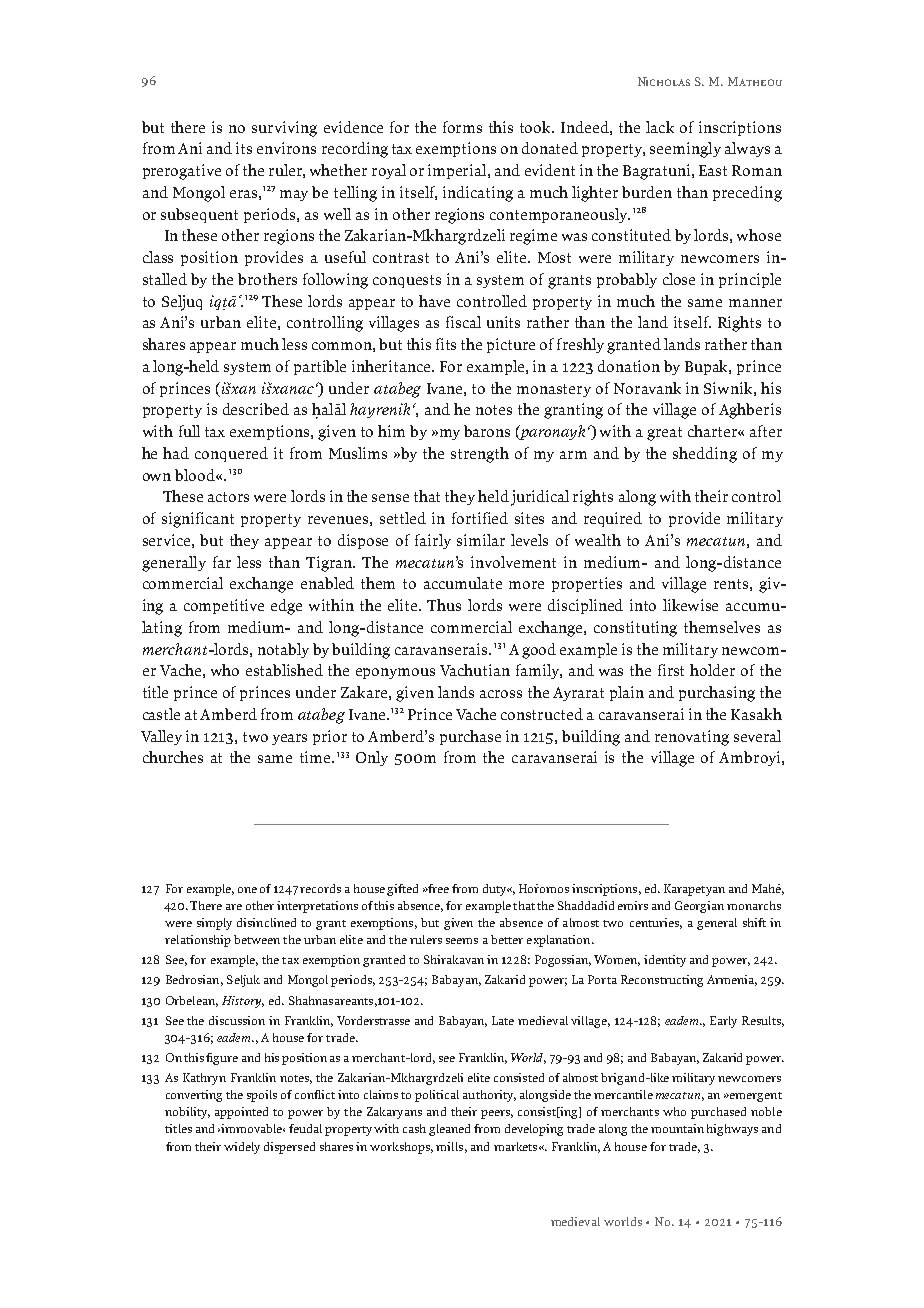 The width and height of the image is (924, 1308). I want to click on donation, so click(629, 366).
